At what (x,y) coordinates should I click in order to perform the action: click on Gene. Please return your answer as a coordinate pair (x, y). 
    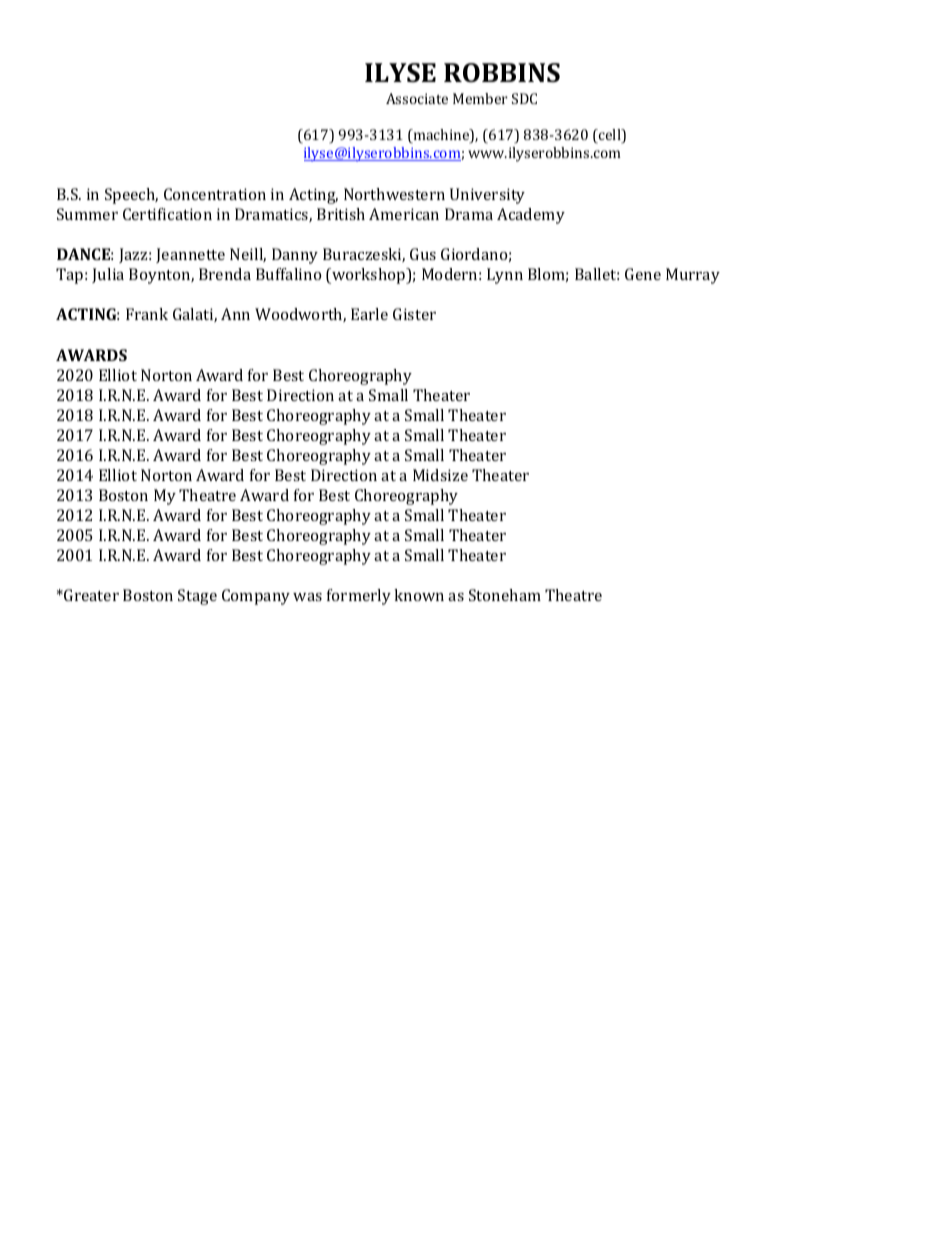
    Looking at the image, I should click on (643, 274).
